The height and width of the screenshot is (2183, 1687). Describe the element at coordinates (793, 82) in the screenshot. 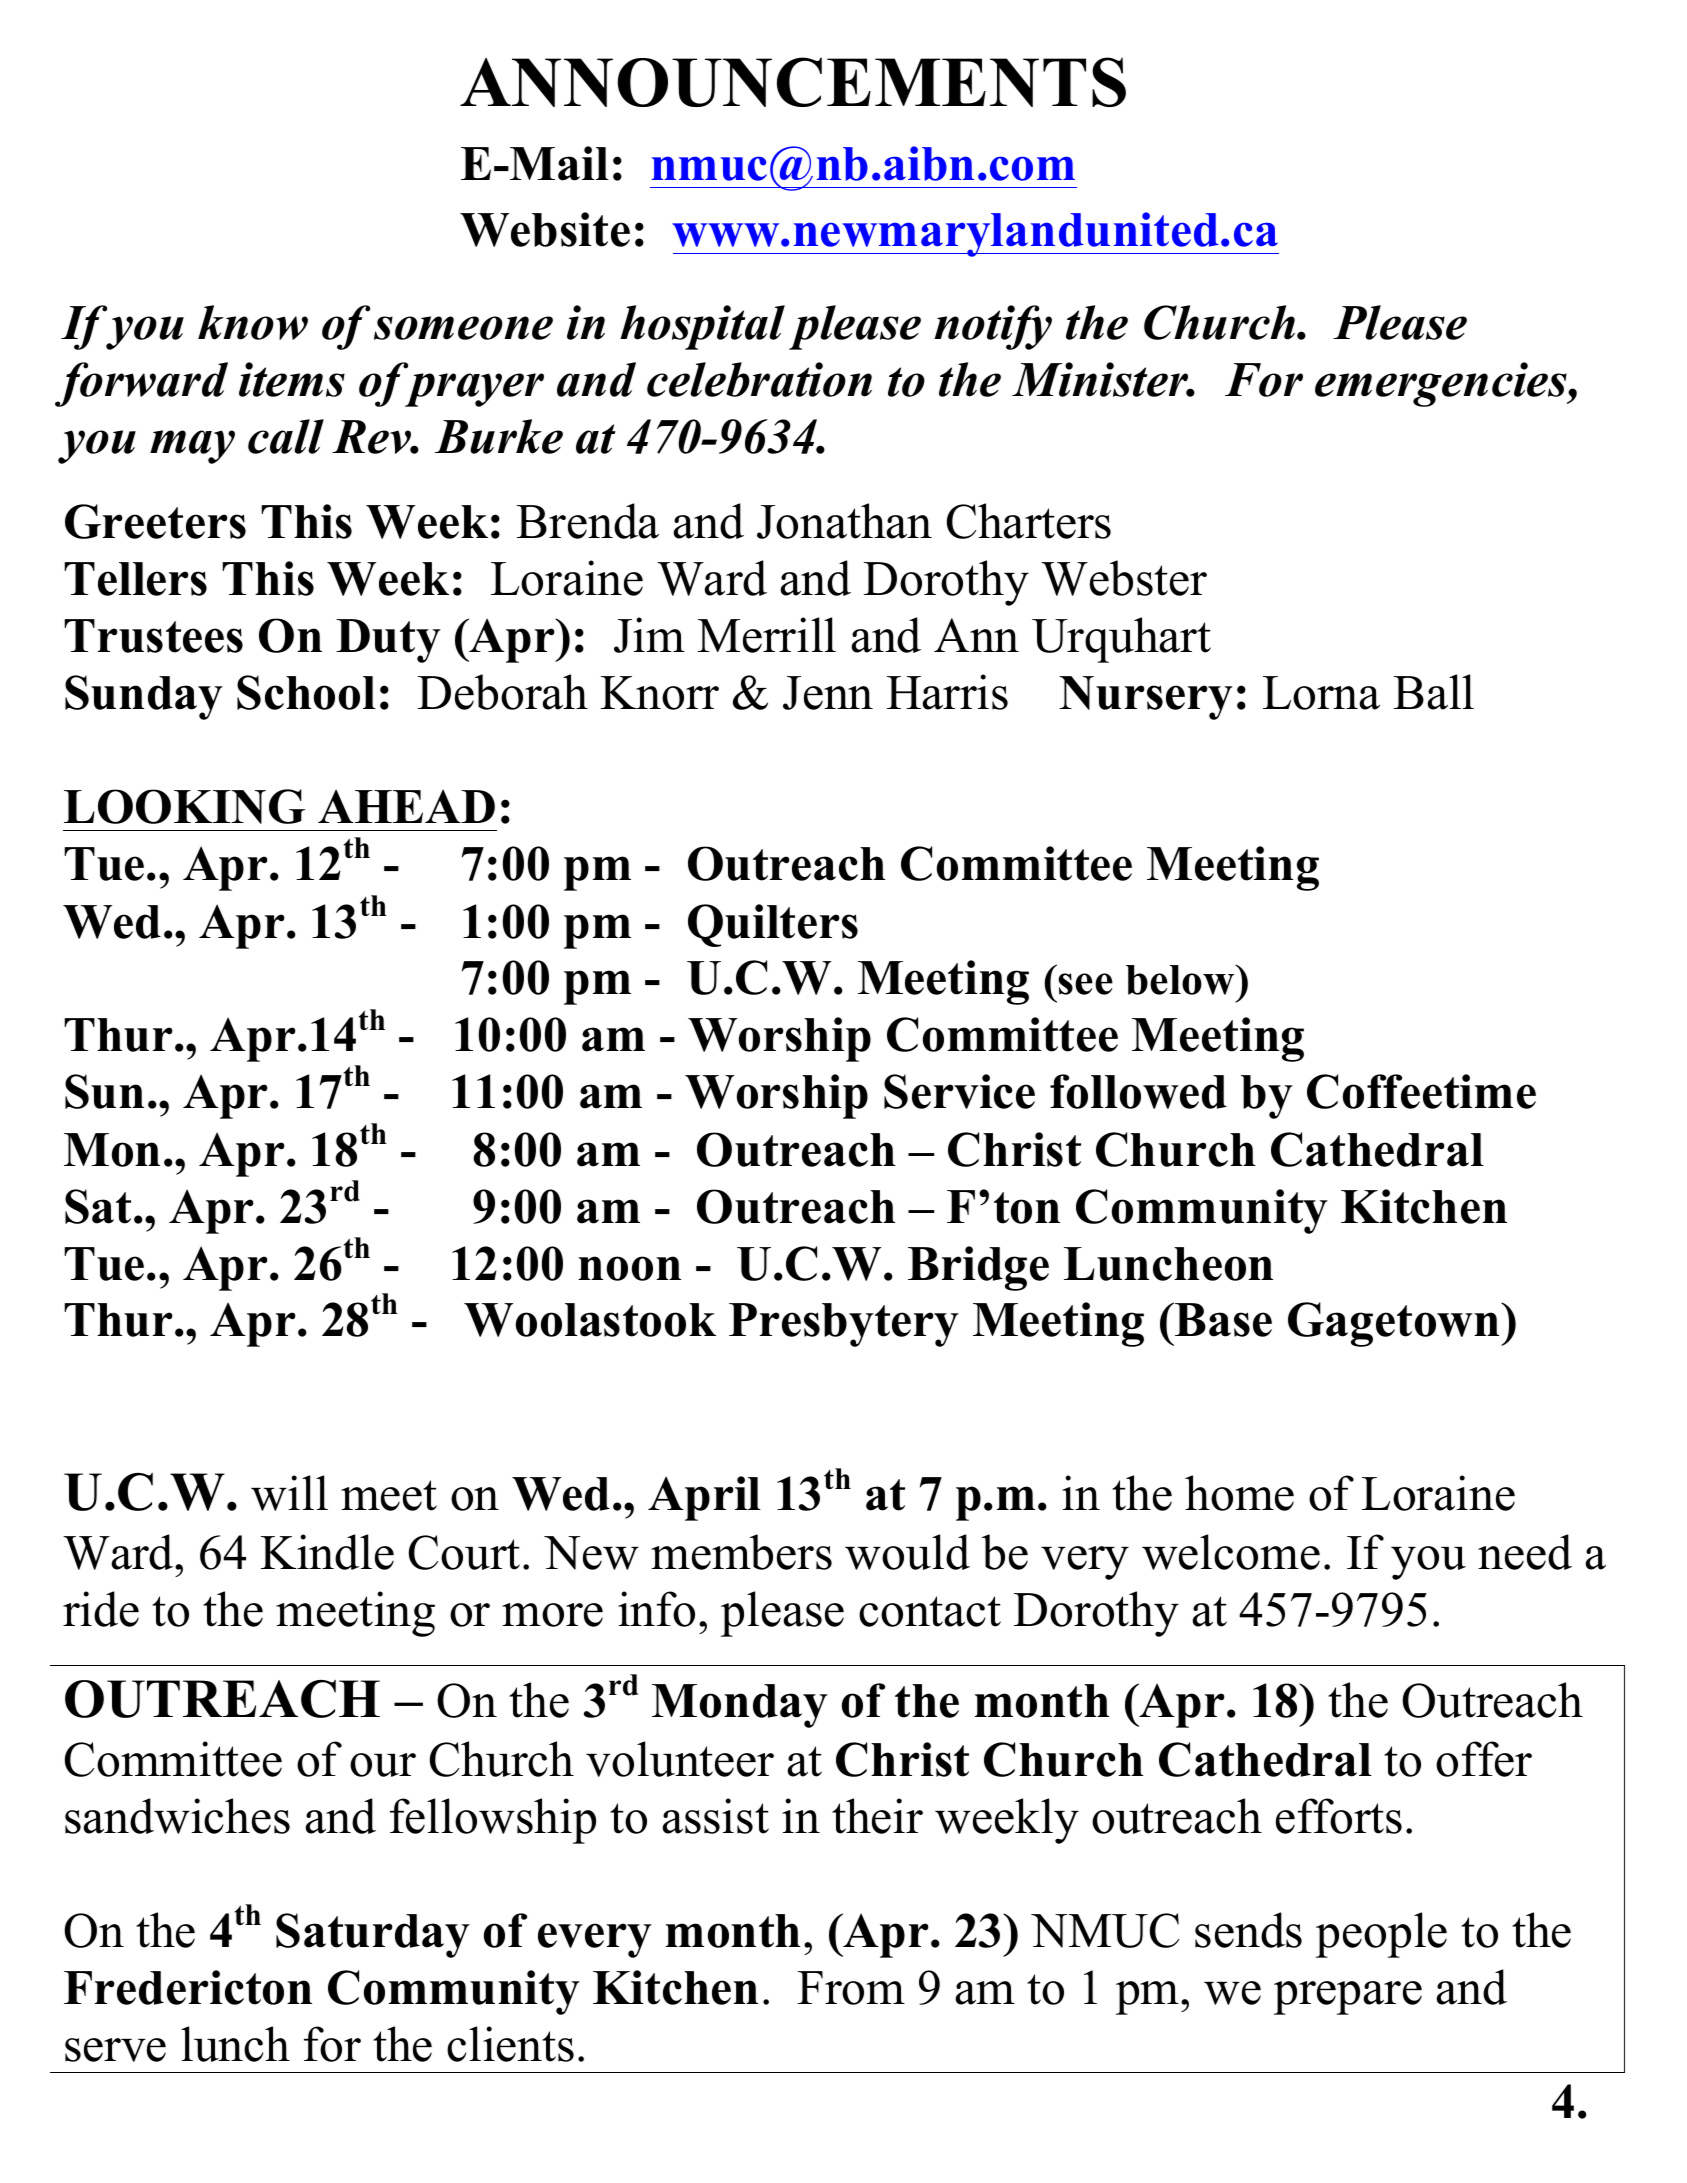

I see `ANNOUNCEMENTS` at that location.
